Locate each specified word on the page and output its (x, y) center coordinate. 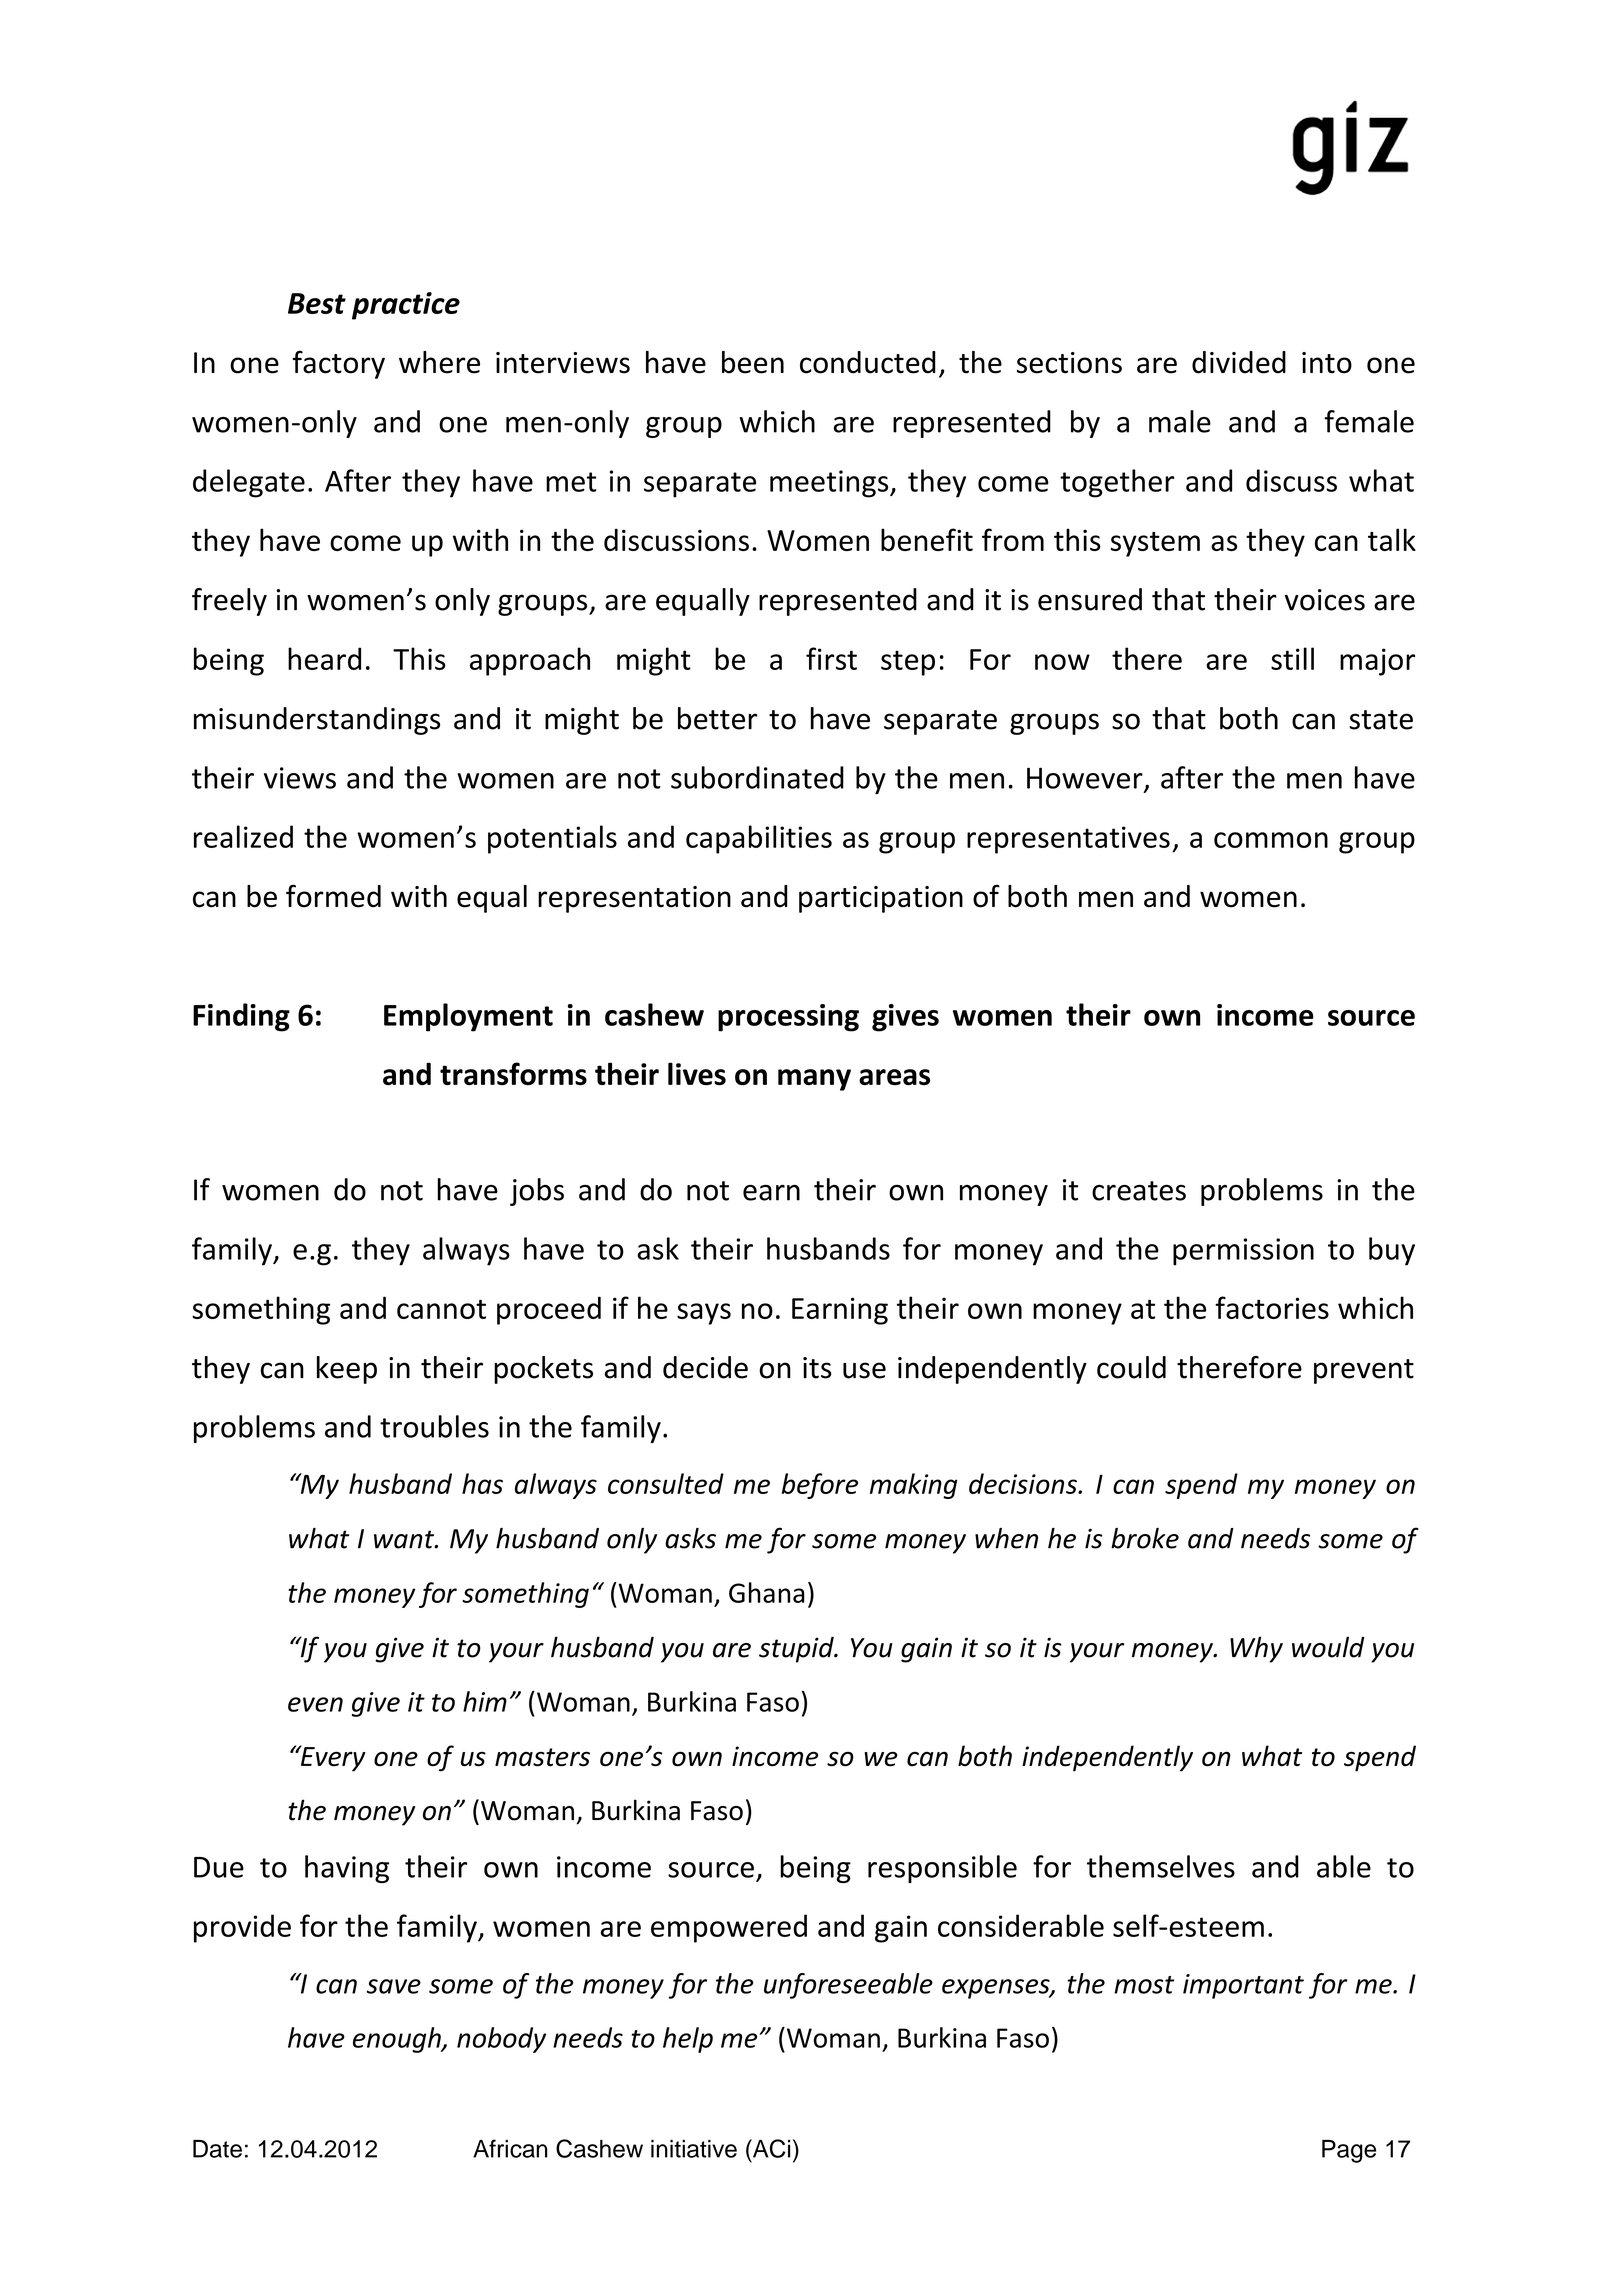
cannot (441, 1309)
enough (398, 2040)
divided (1239, 362)
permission (1243, 1252)
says (704, 1314)
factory (339, 364)
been (753, 362)
